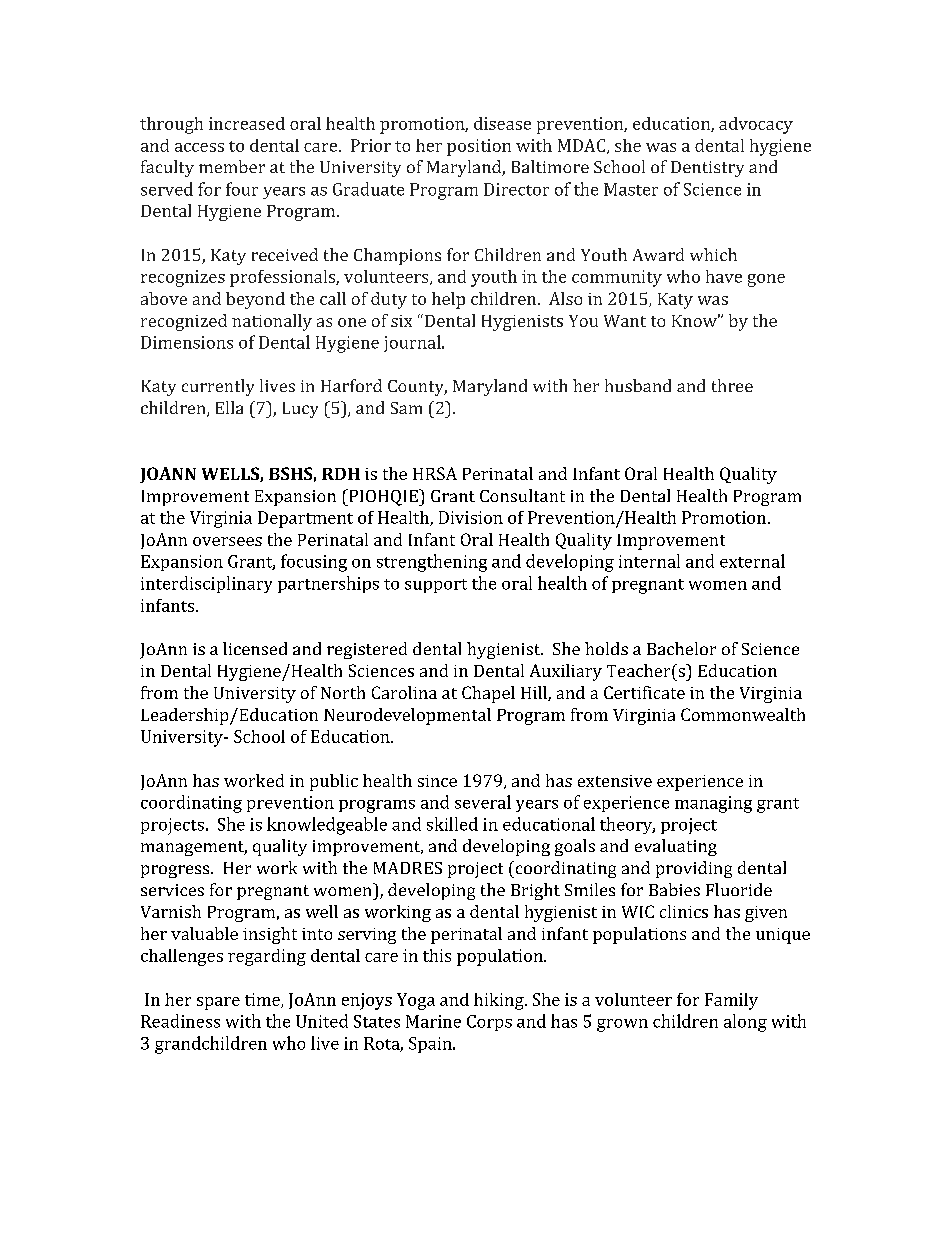 Image resolution: width=952 pixels, height=1233 pixels. I want to click on public, so click(334, 782).
